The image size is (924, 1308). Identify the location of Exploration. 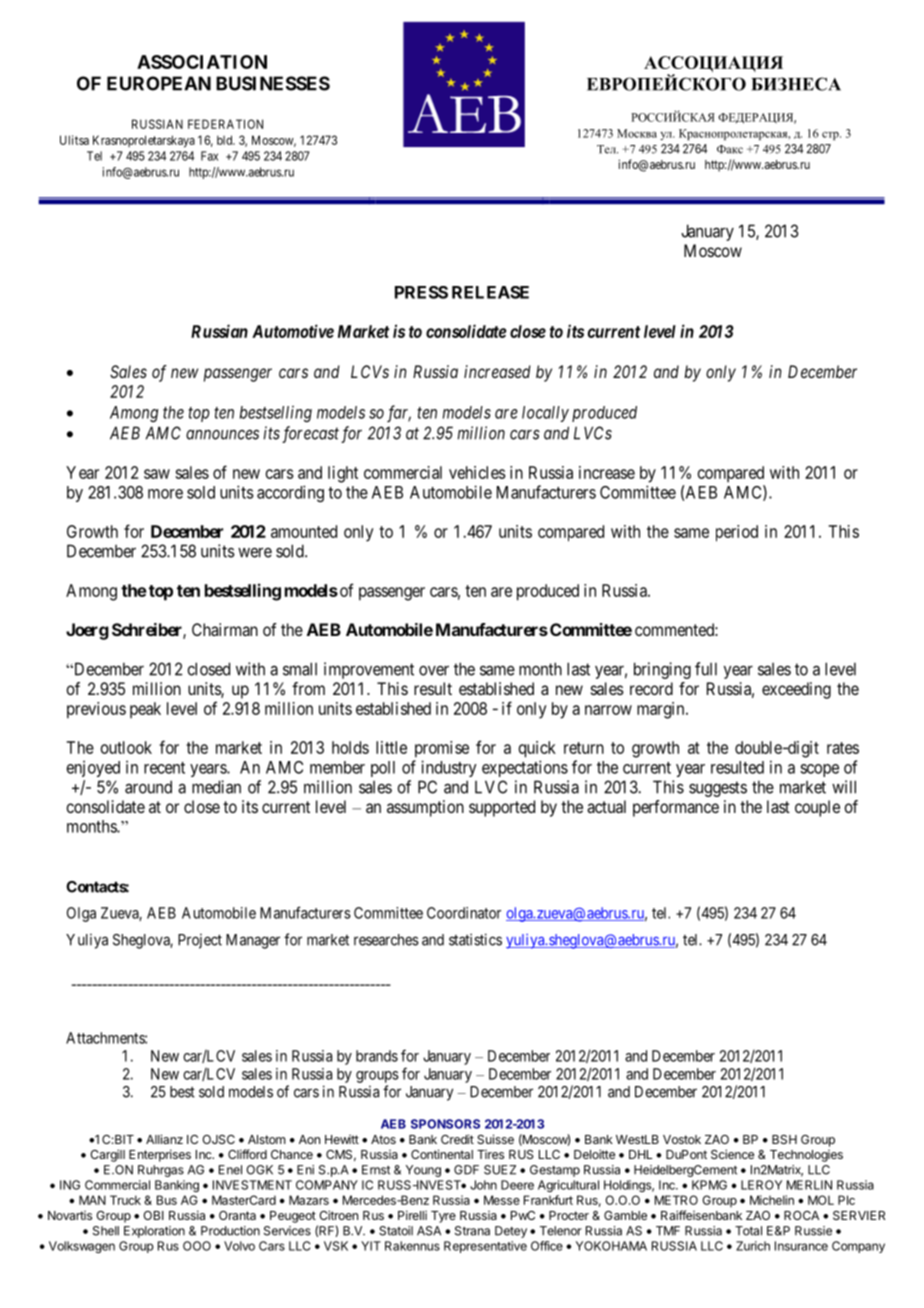
(154, 1232).
